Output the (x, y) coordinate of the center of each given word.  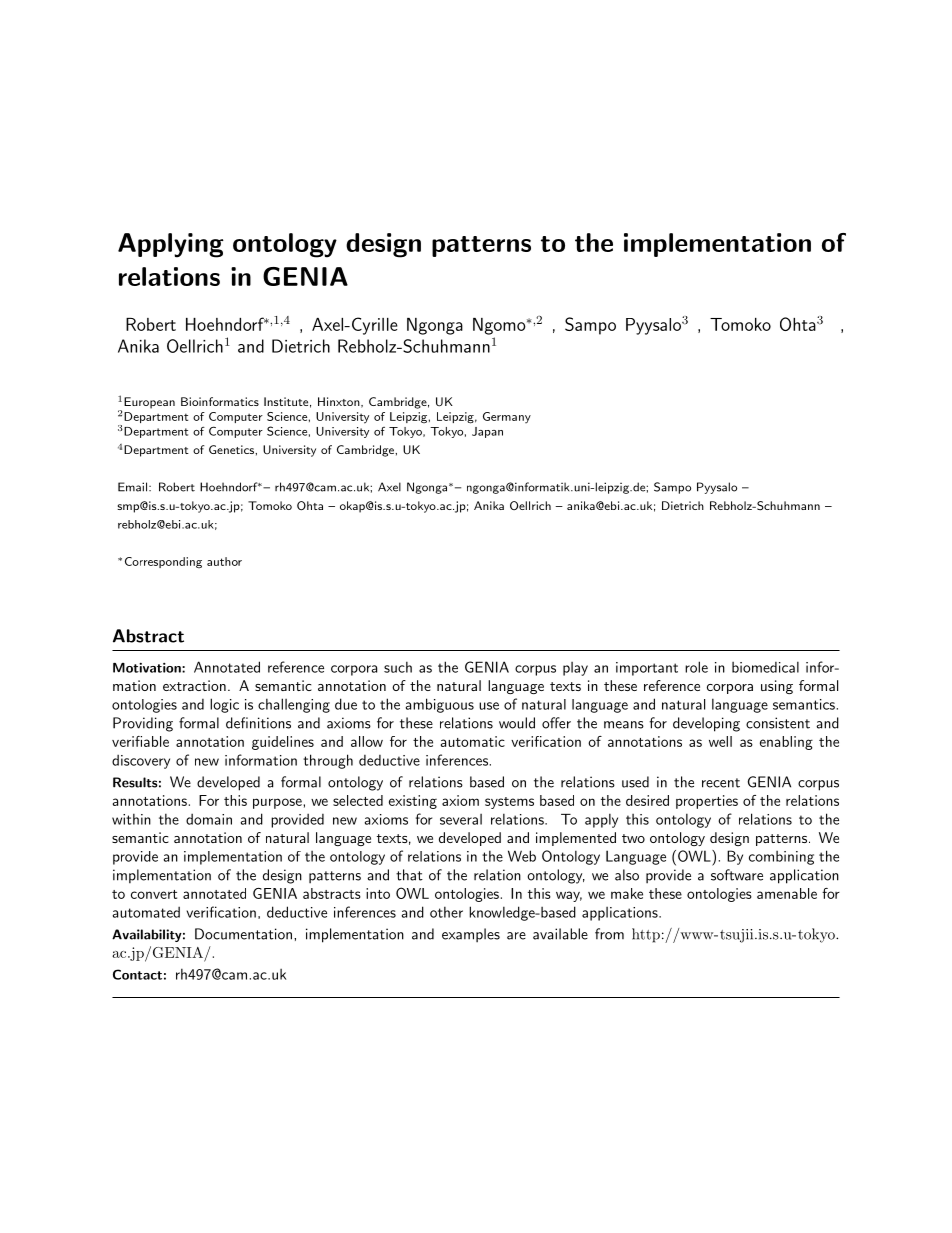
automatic (473, 741)
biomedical (765, 667)
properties (707, 802)
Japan (487, 432)
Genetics (232, 449)
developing (706, 724)
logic (224, 705)
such (398, 667)
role (696, 667)
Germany (507, 417)
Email (134, 487)
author (224, 561)
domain (209, 819)
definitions (258, 723)
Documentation (243, 934)
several (461, 819)
